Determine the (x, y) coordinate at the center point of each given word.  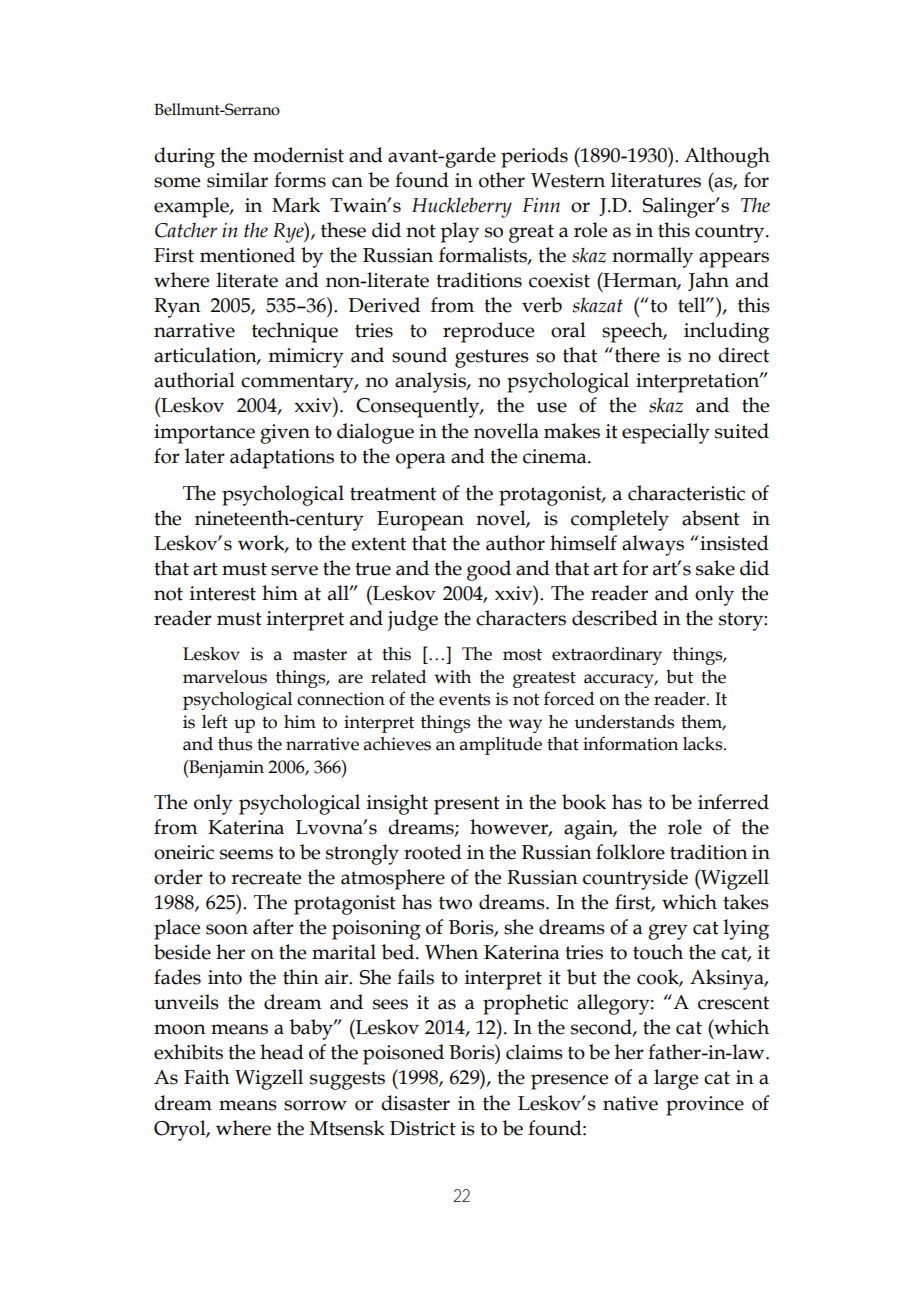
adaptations (282, 458)
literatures (656, 180)
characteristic (686, 493)
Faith (207, 1077)
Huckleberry (462, 207)
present (467, 805)
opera (421, 461)
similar (237, 180)
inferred (733, 802)
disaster (415, 1103)
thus (235, 744)
